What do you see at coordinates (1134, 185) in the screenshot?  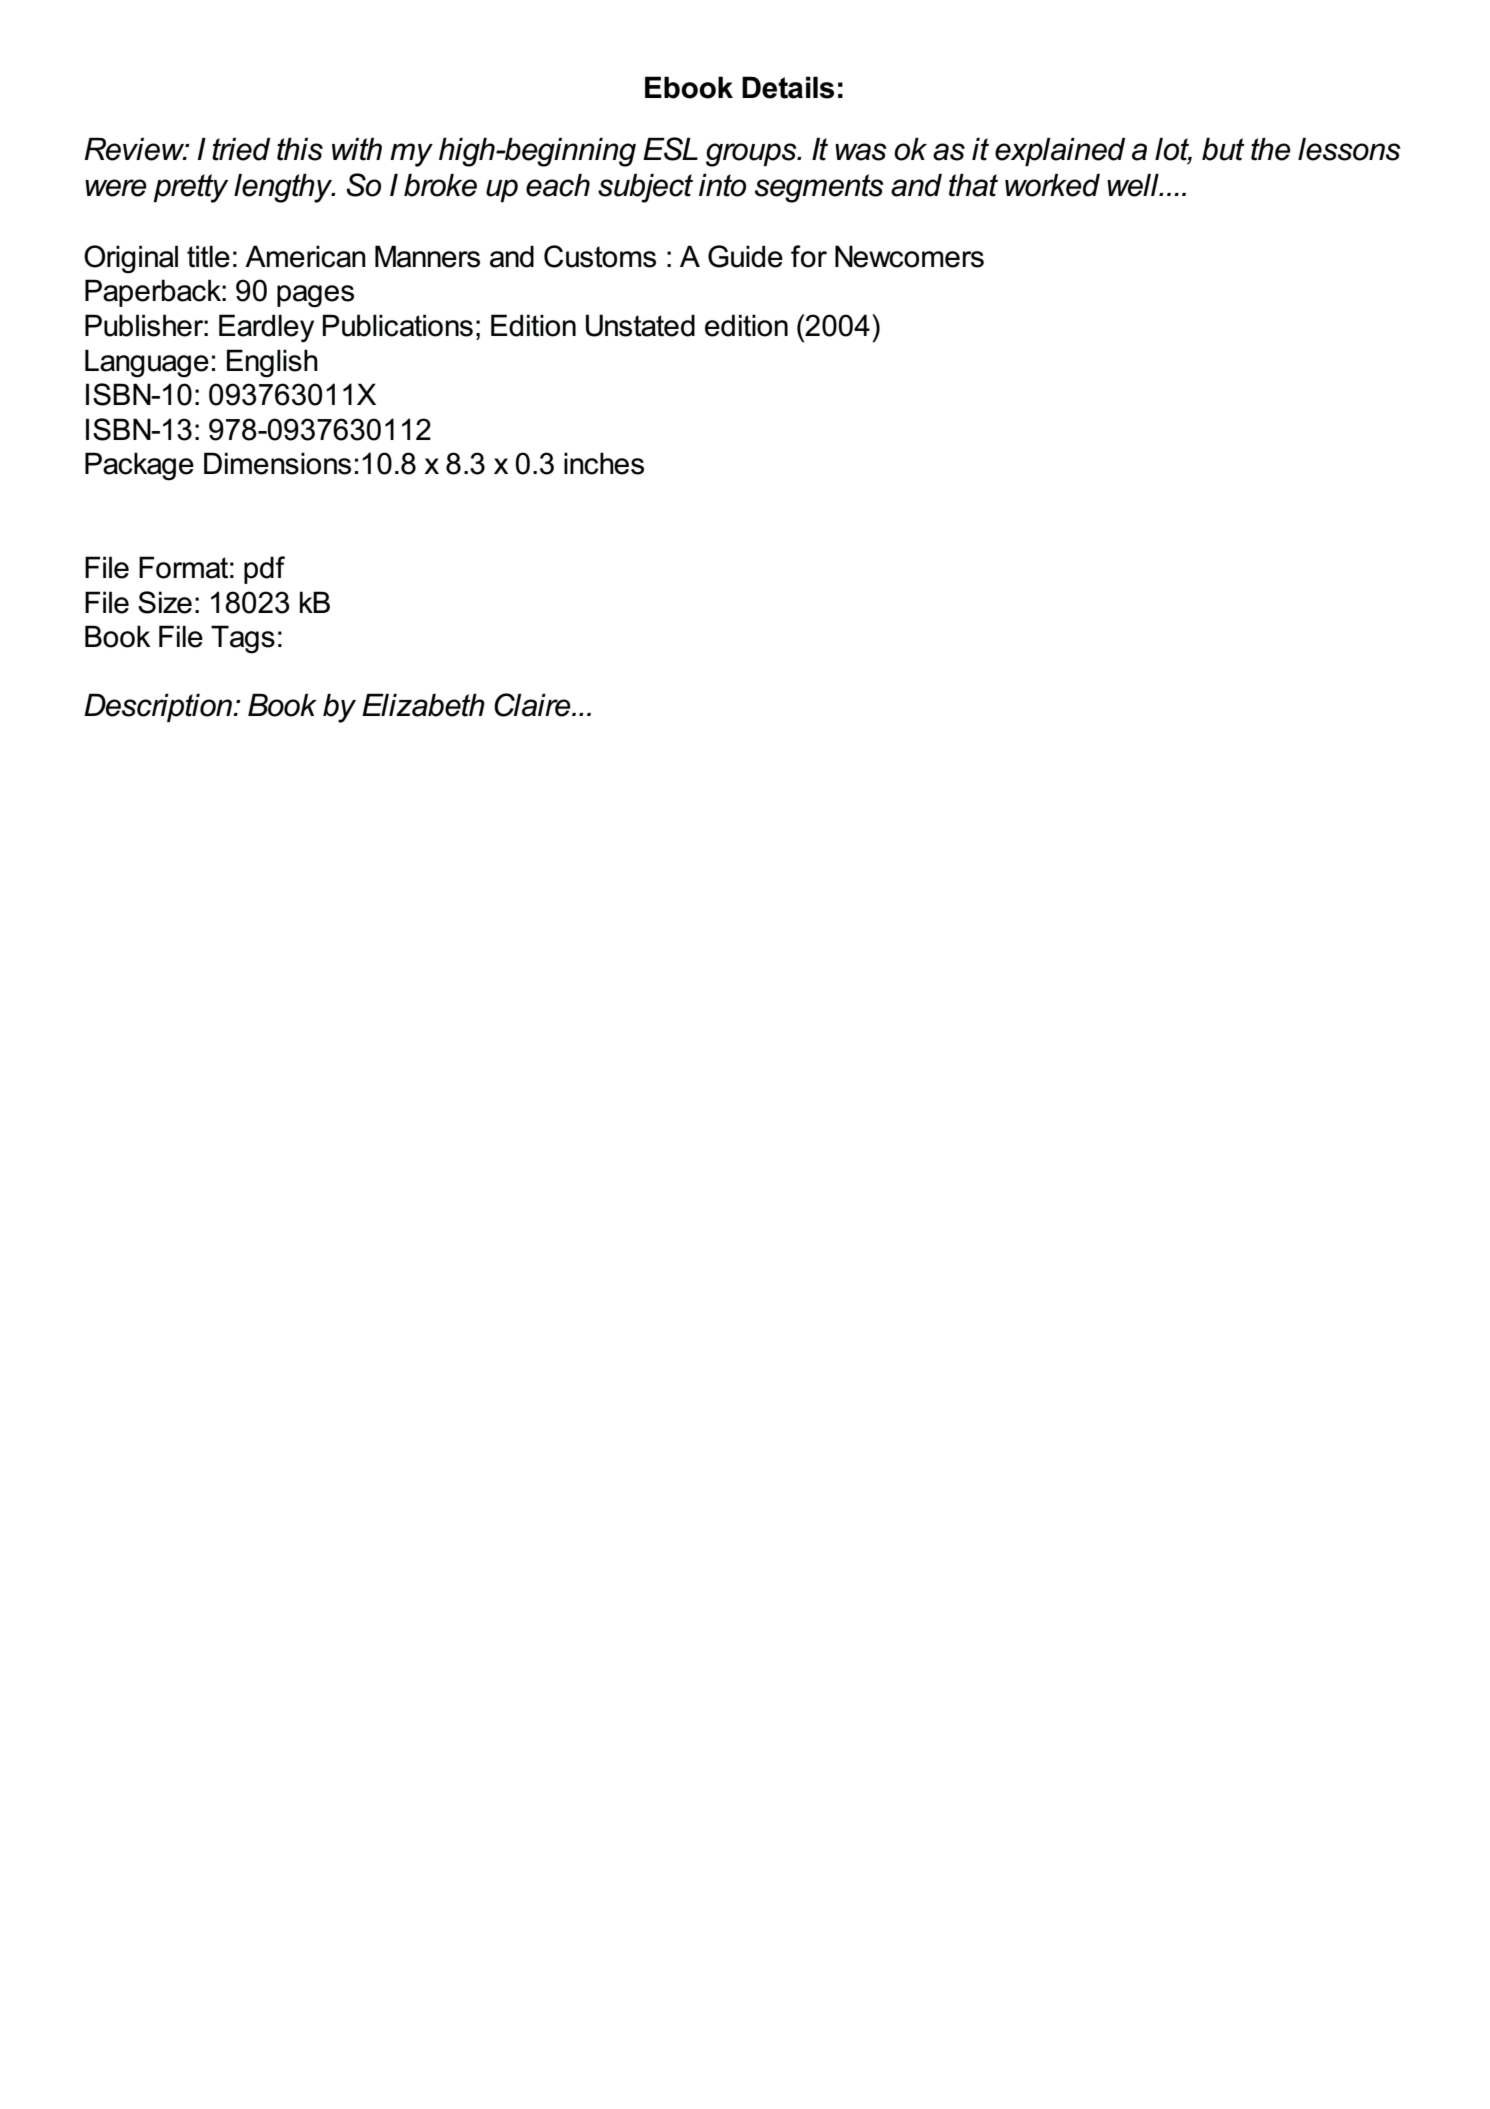 I see `well` at bounding box center [1134, 185].
